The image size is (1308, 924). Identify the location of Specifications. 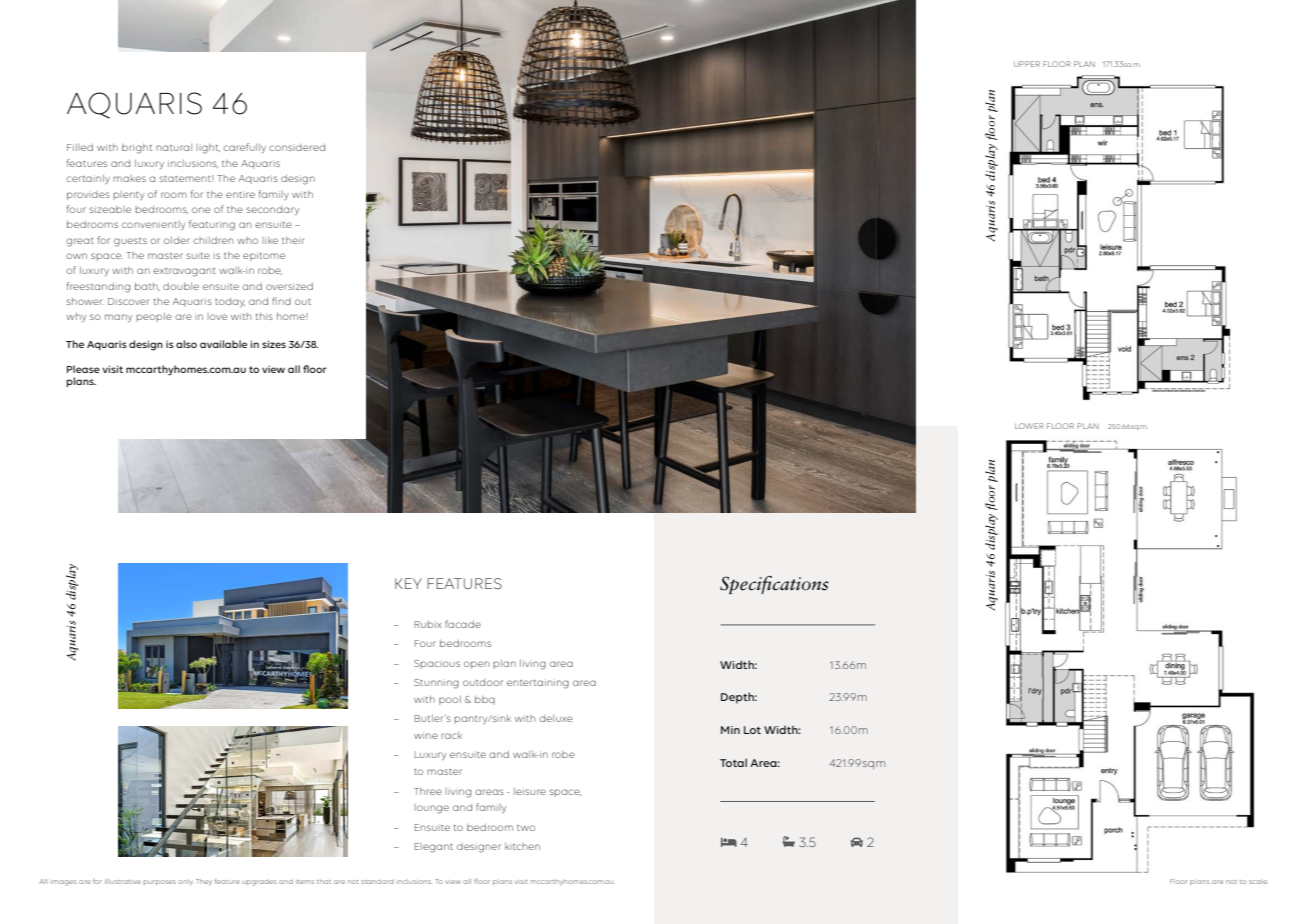
(774, 584).
